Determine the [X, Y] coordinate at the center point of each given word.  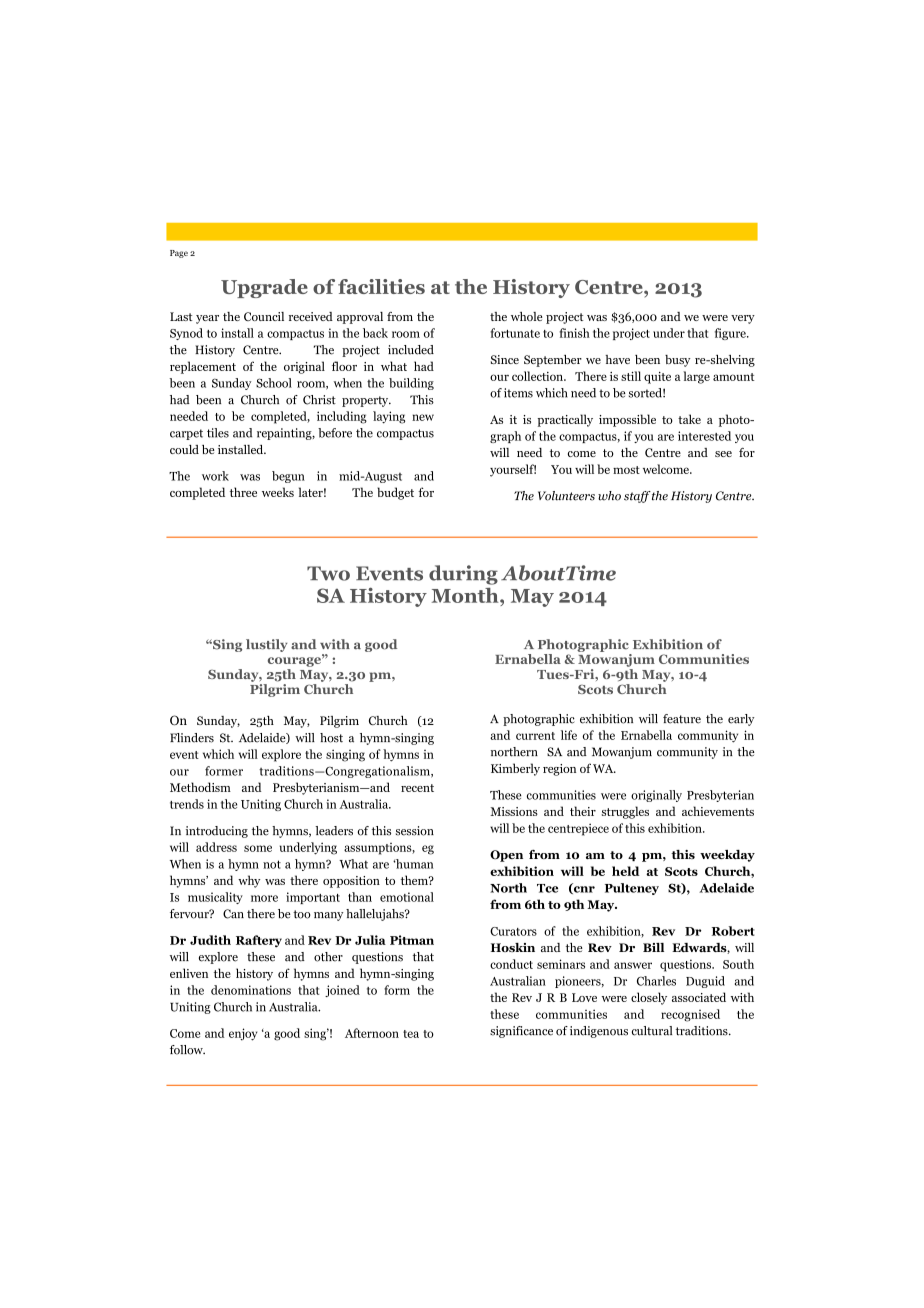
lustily [266, 645]
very [743, 319]
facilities [381, 286]
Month [466, 595]
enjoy [243, 1034]
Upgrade [264, 288]
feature [682, 719]
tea [411, 1034]
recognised [690, 1015]
